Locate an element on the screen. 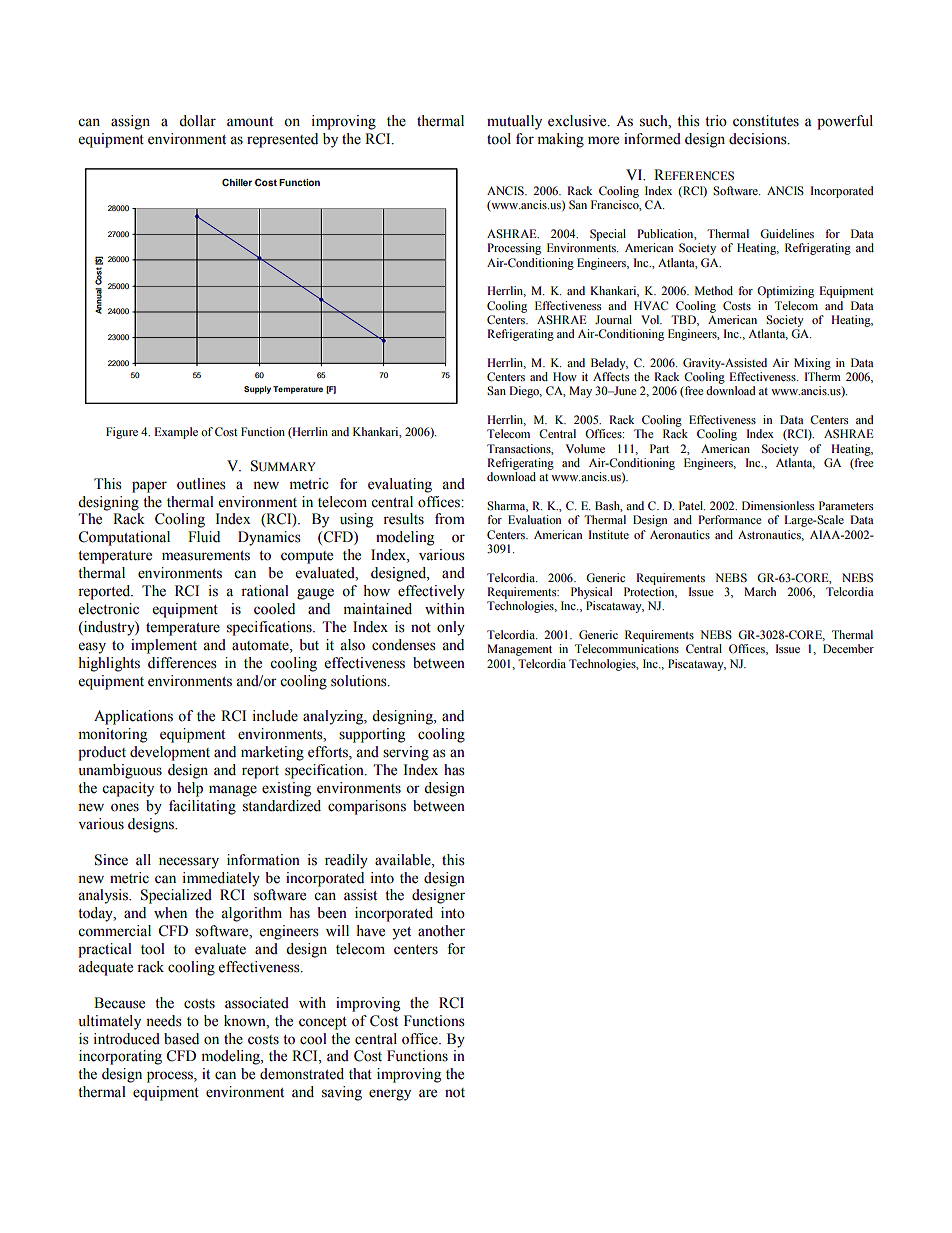  Dimensionless is located at coordinates (778, 505).
